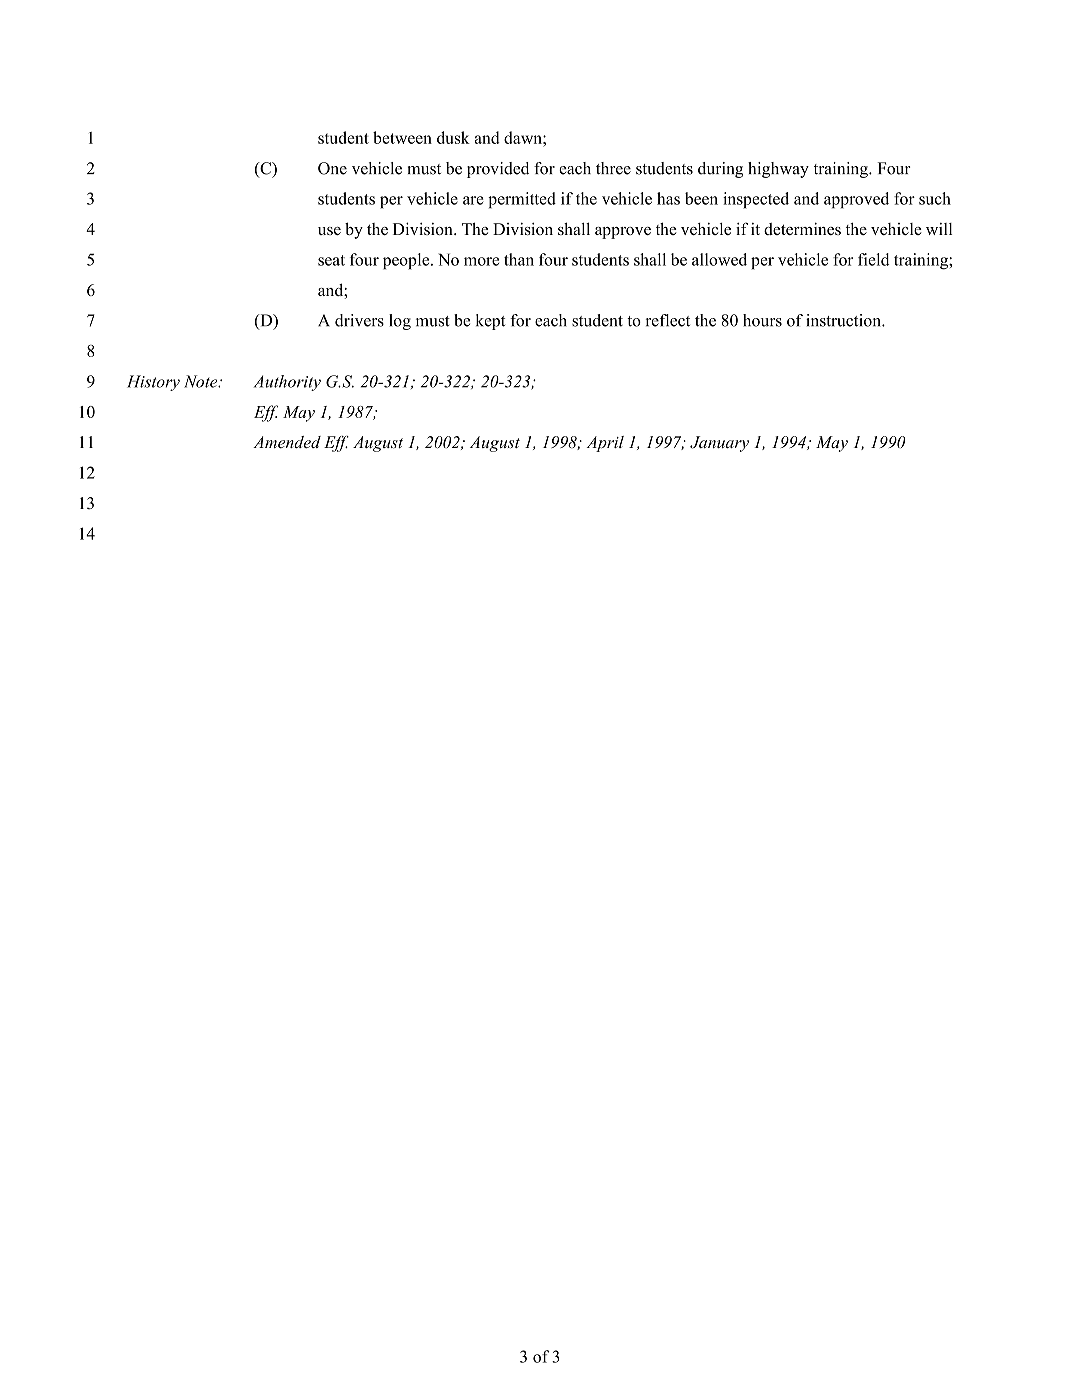 The image size is (1080, 1398). I want to click on dusk, so click(453, 137).
